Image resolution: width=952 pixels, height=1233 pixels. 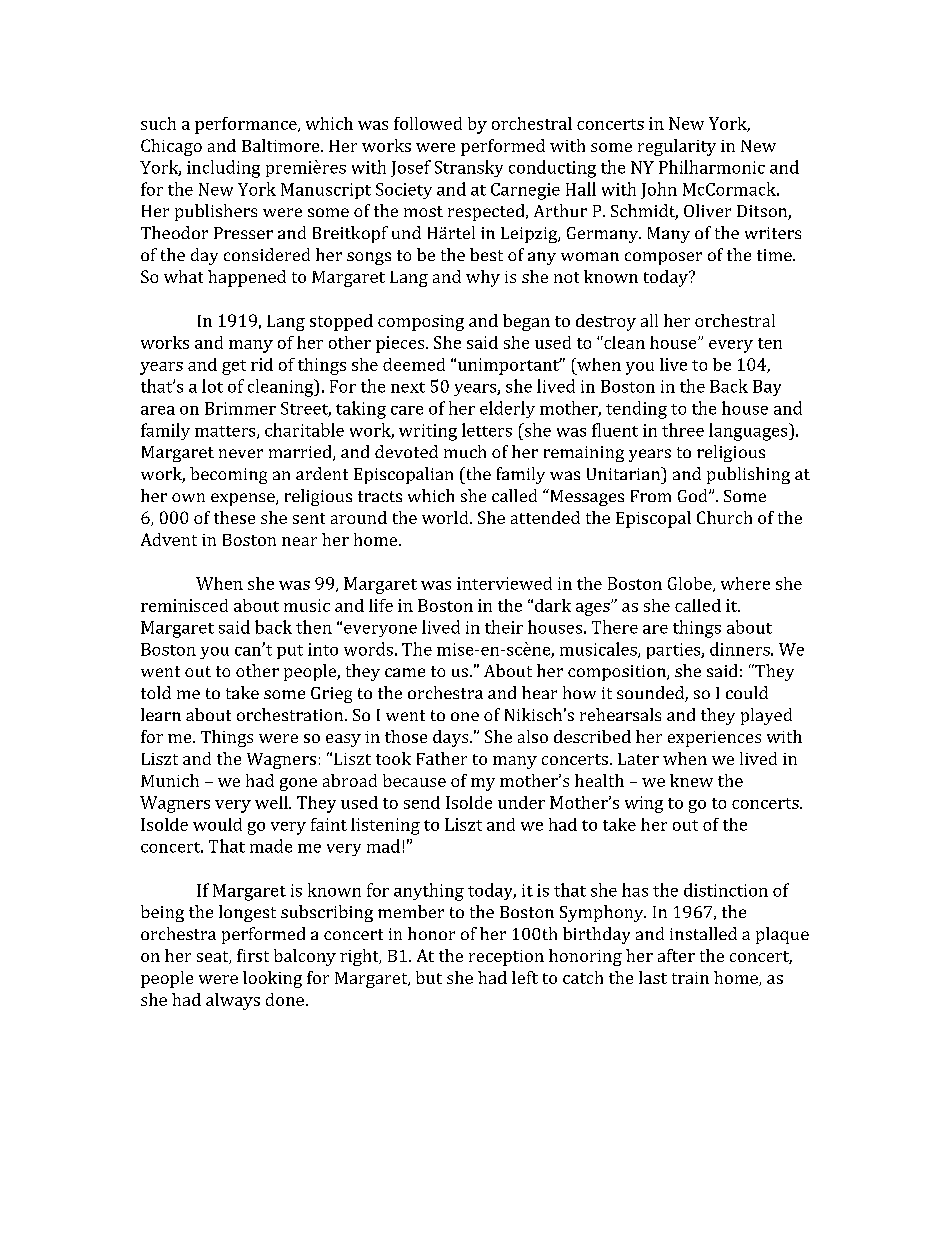 I want to click on including, so click(x=223, y=169).
